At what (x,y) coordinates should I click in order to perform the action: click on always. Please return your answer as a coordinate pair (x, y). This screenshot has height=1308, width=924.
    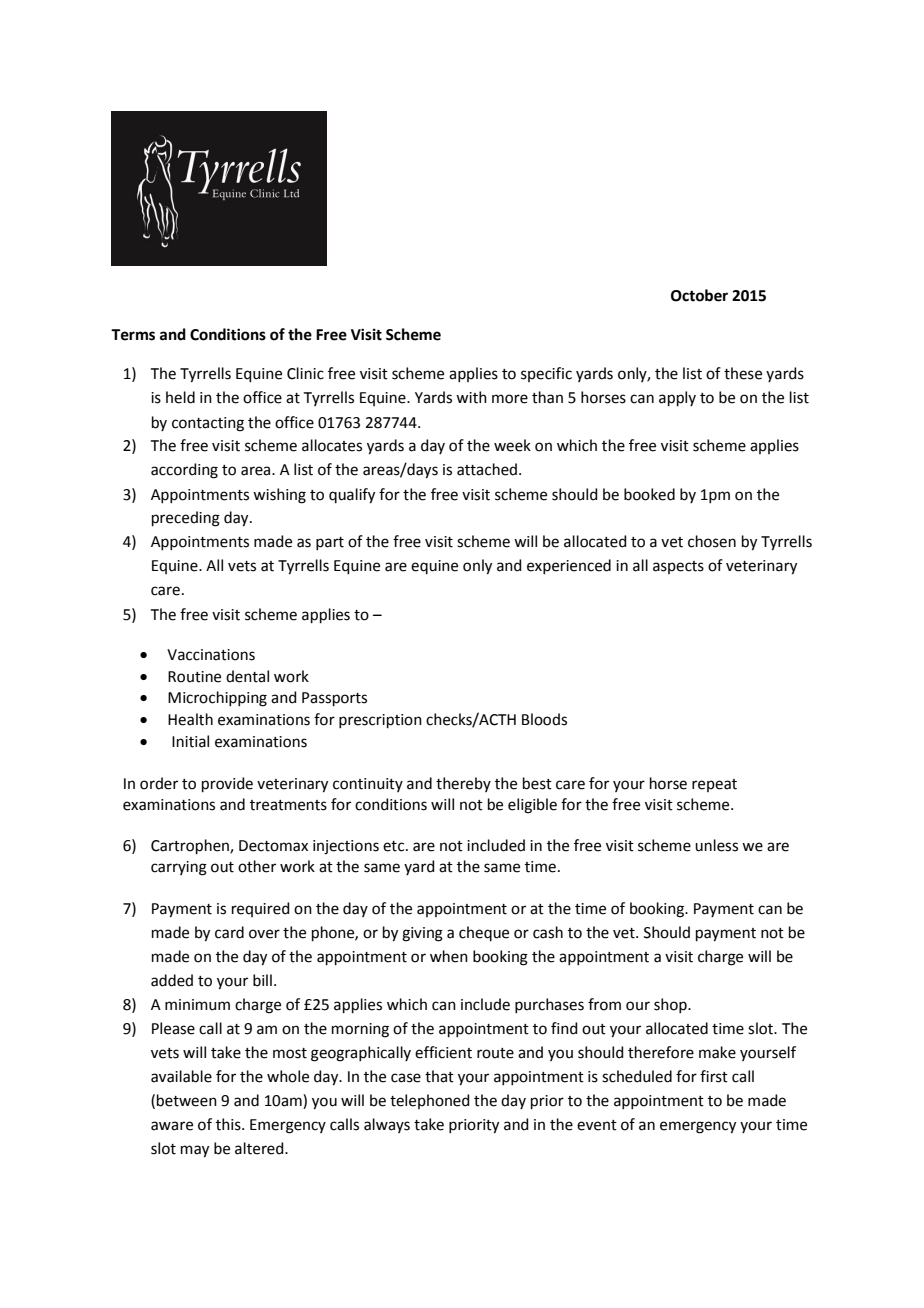
    Looking at the image, I should click on (387, 1125).
